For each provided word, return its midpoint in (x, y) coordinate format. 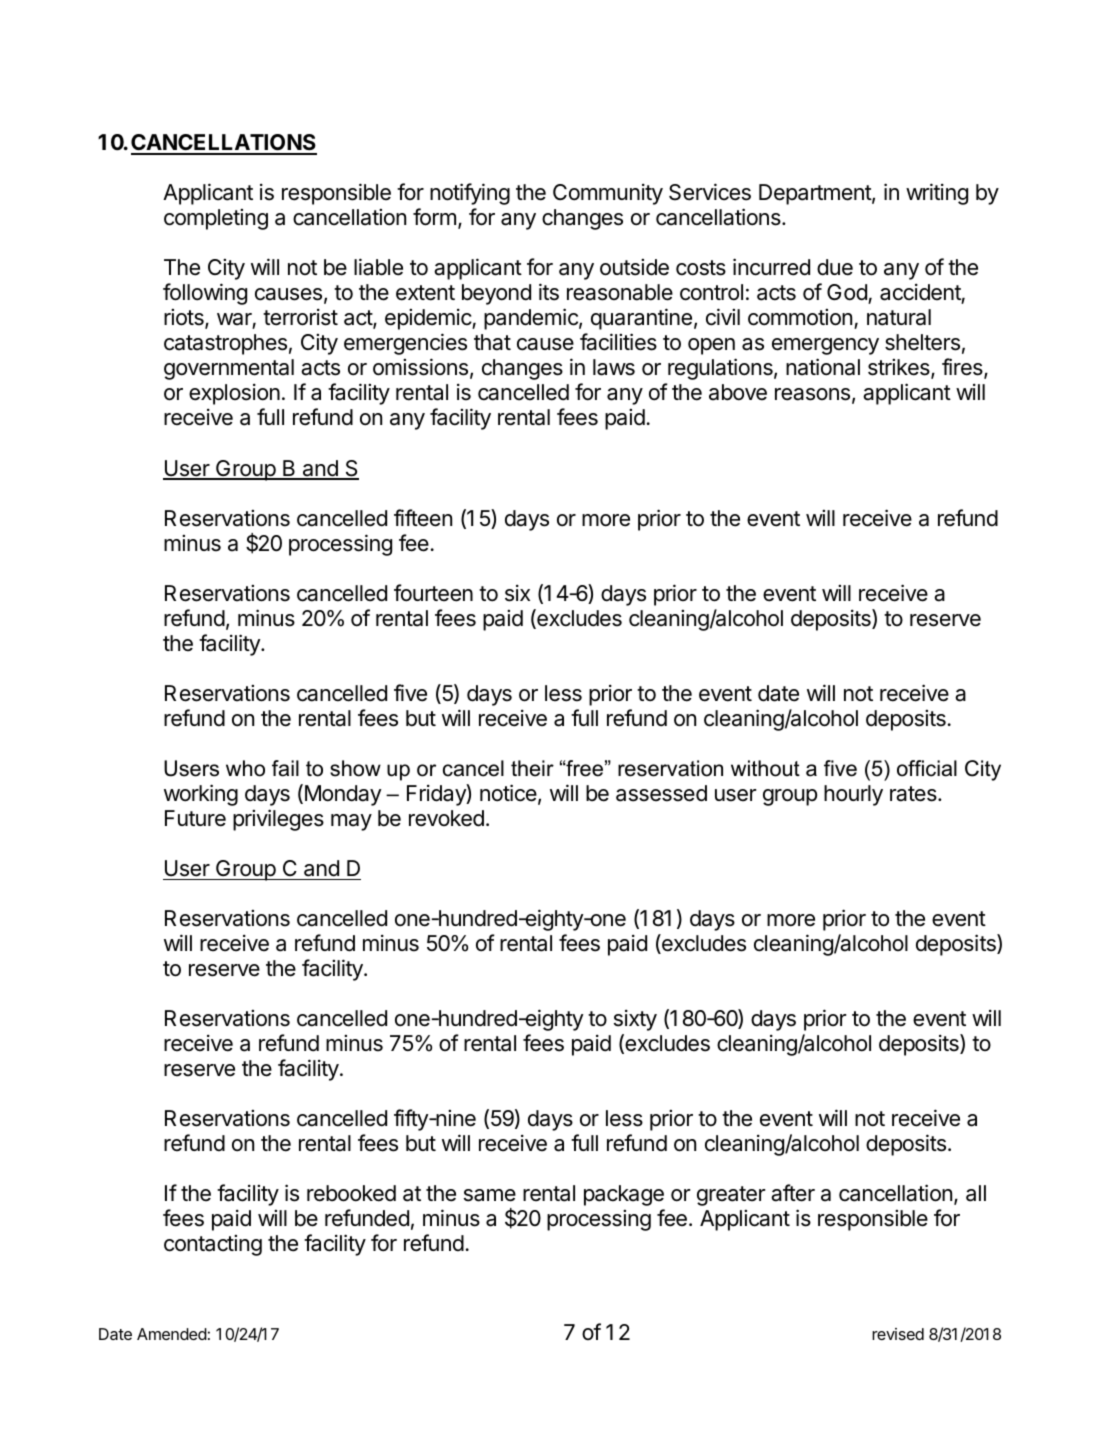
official (927, 768)
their (532, 768)
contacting (213, 1245)
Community (608, 194)
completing (216, 219)
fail (285, 768)
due (835, 267)
